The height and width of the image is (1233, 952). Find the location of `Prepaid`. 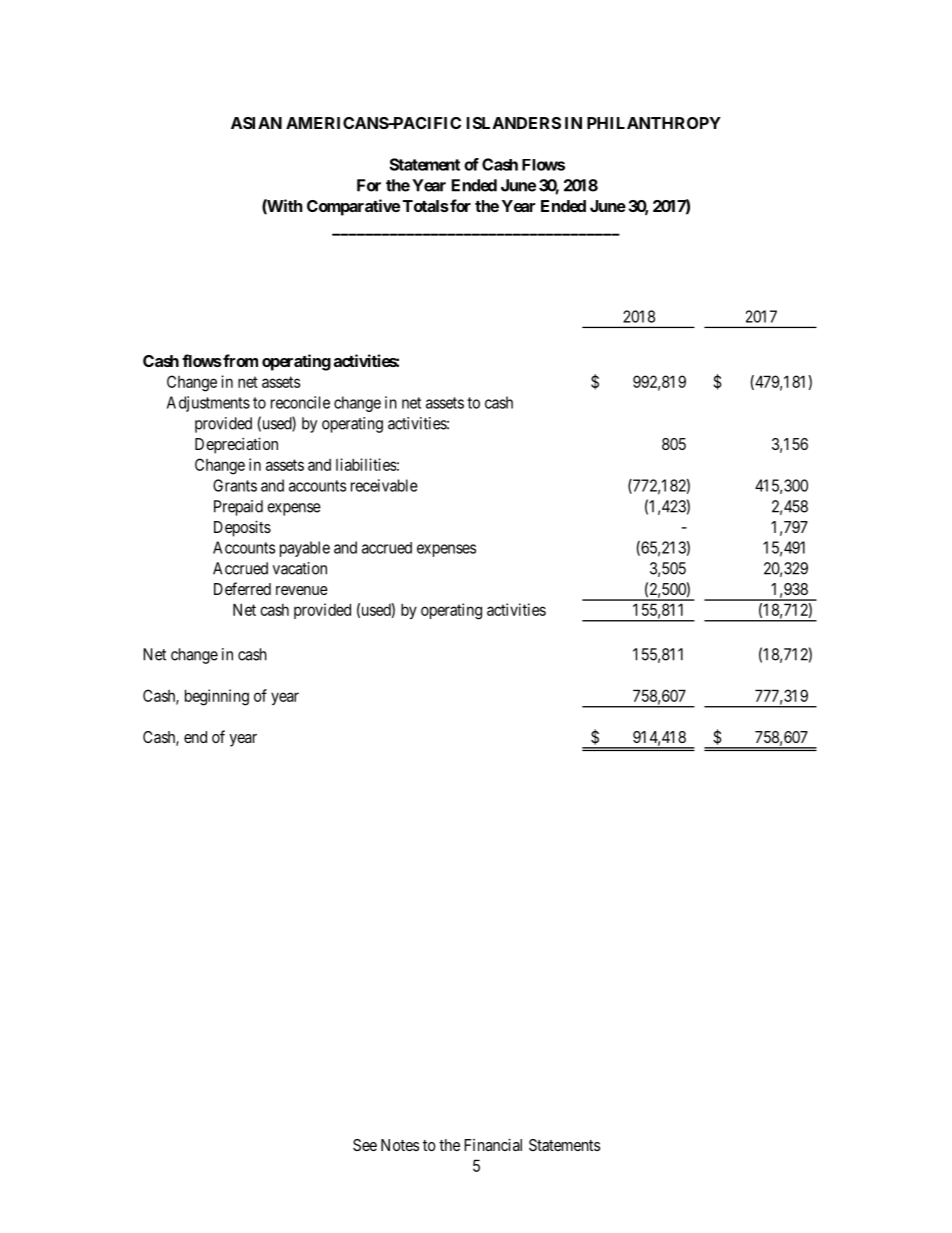

Prepaid is located at coordinates (238, 508).
